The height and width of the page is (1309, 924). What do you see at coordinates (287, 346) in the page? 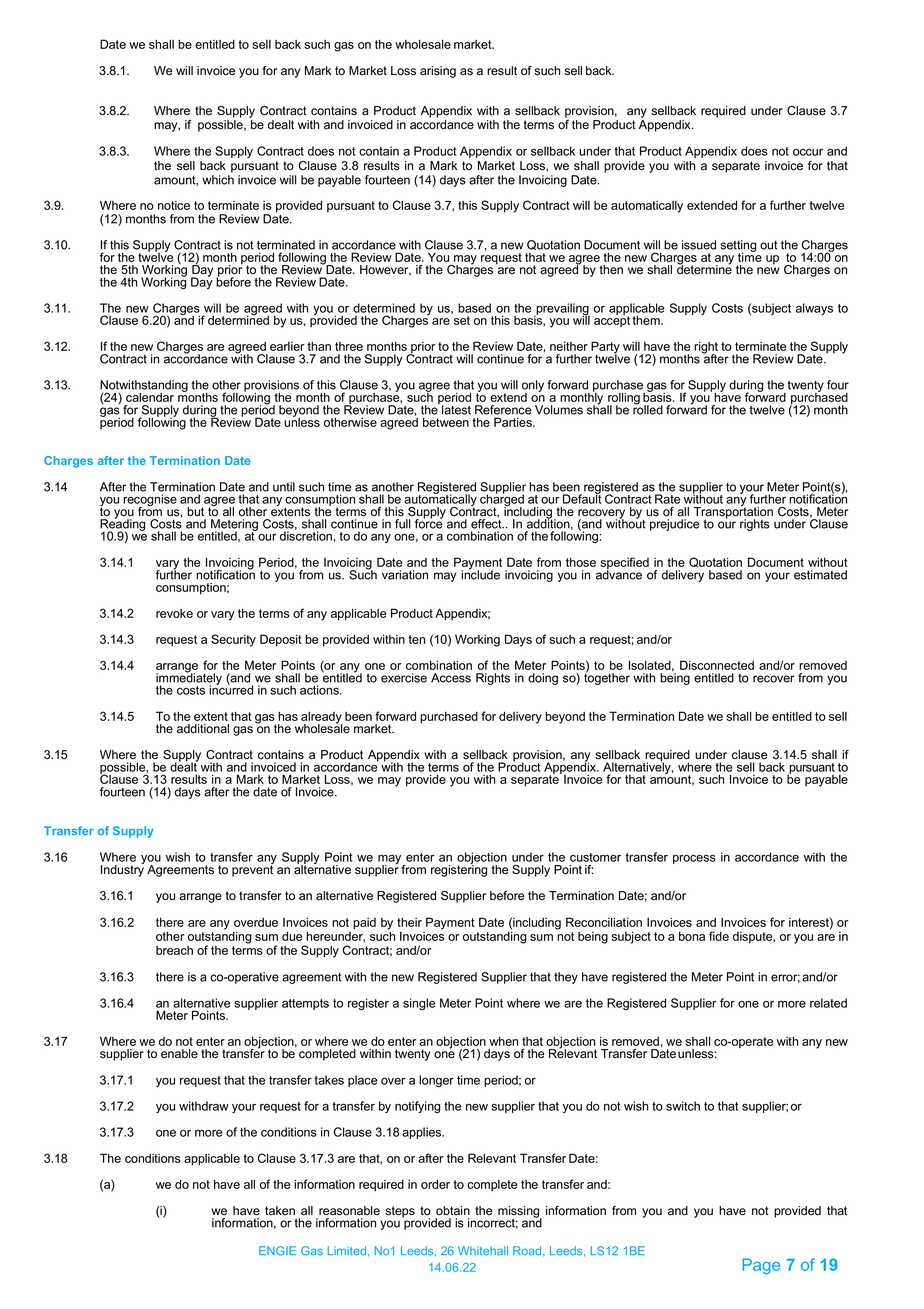
I see `earlier` at bounding box center [287, 346].
